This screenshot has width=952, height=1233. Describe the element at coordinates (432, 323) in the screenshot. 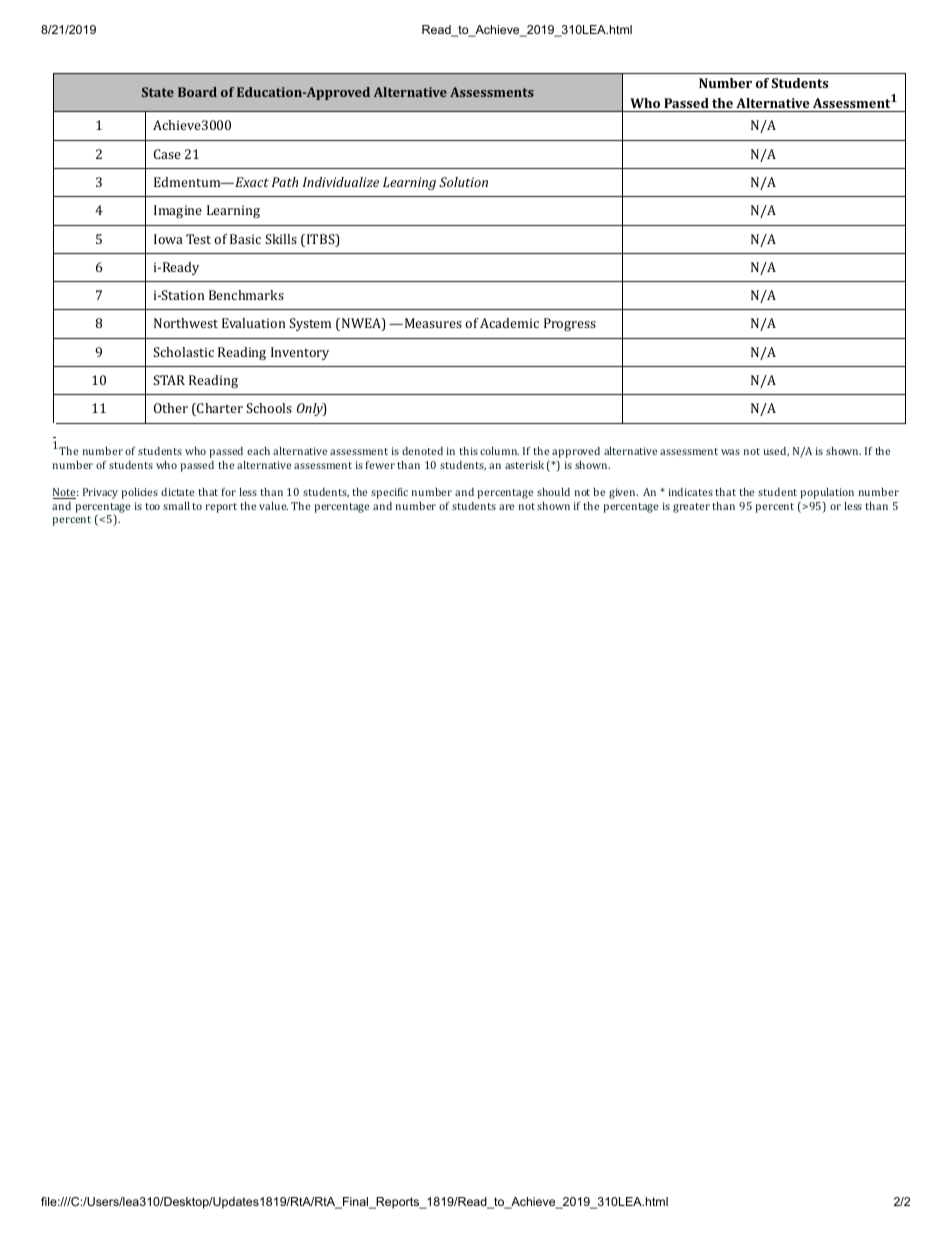

I see `Measures` at that location.
